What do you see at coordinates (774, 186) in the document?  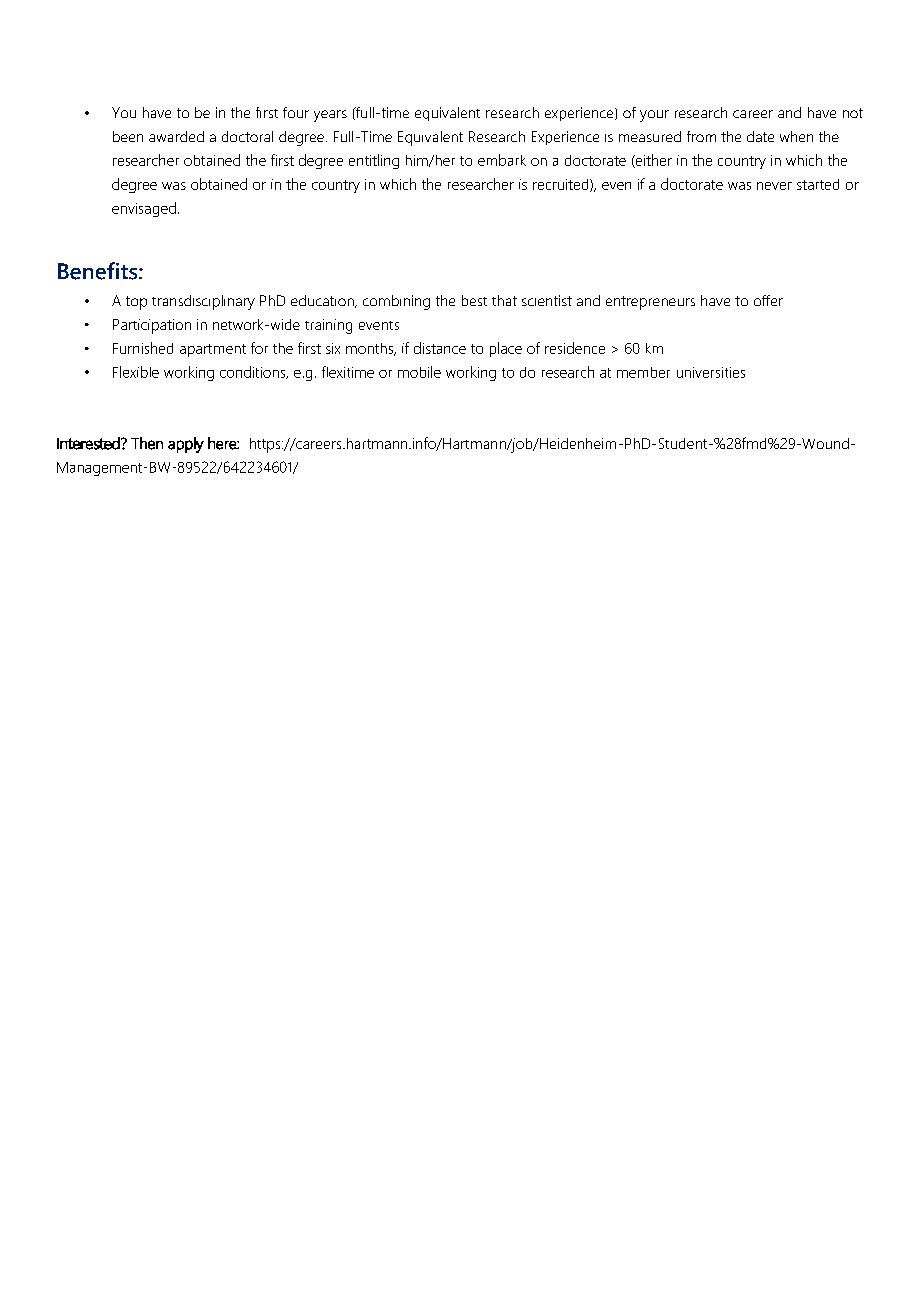 I see `never` at bounding box center [774, 186].
